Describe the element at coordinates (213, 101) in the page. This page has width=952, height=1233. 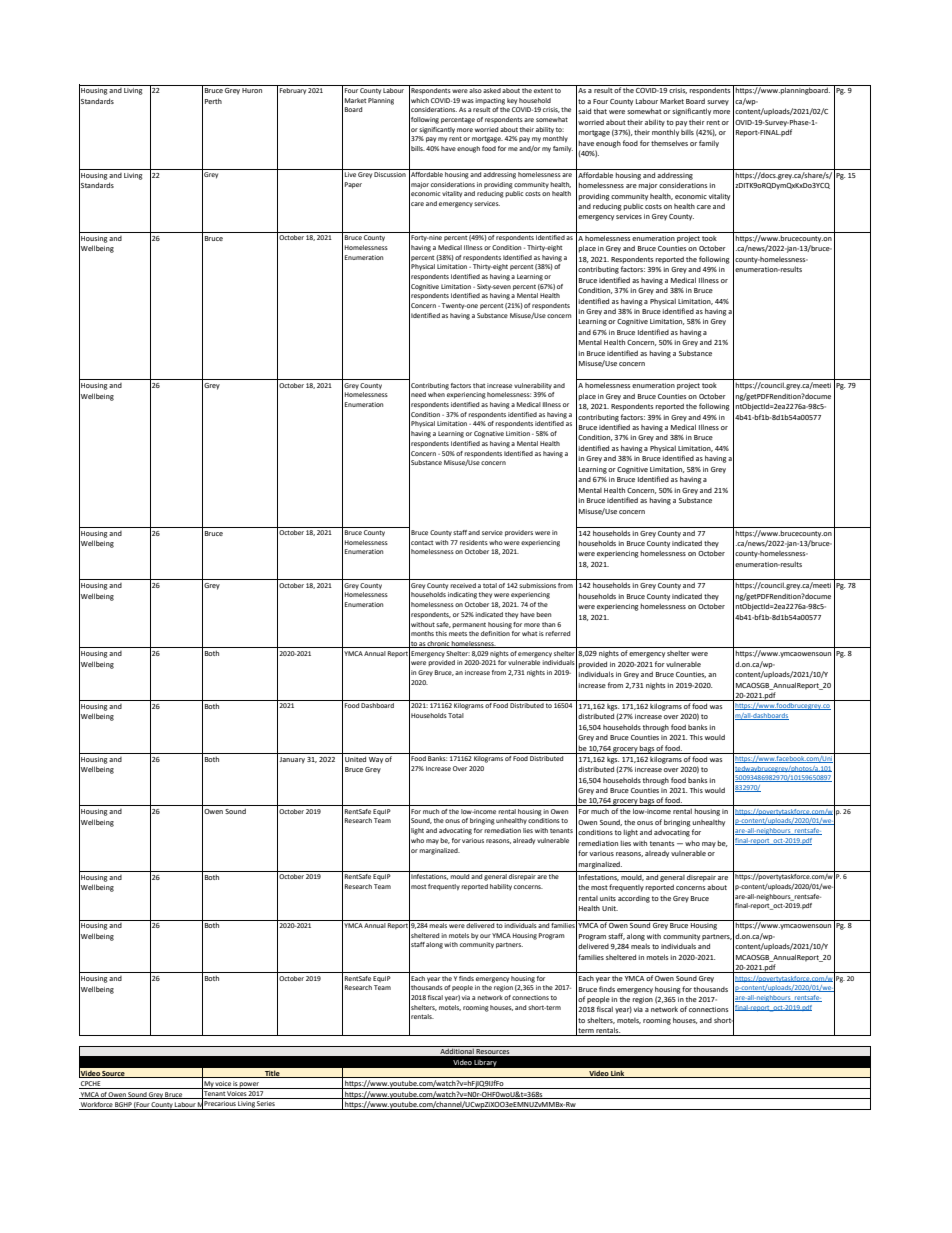
I see `Perth` at that location.
